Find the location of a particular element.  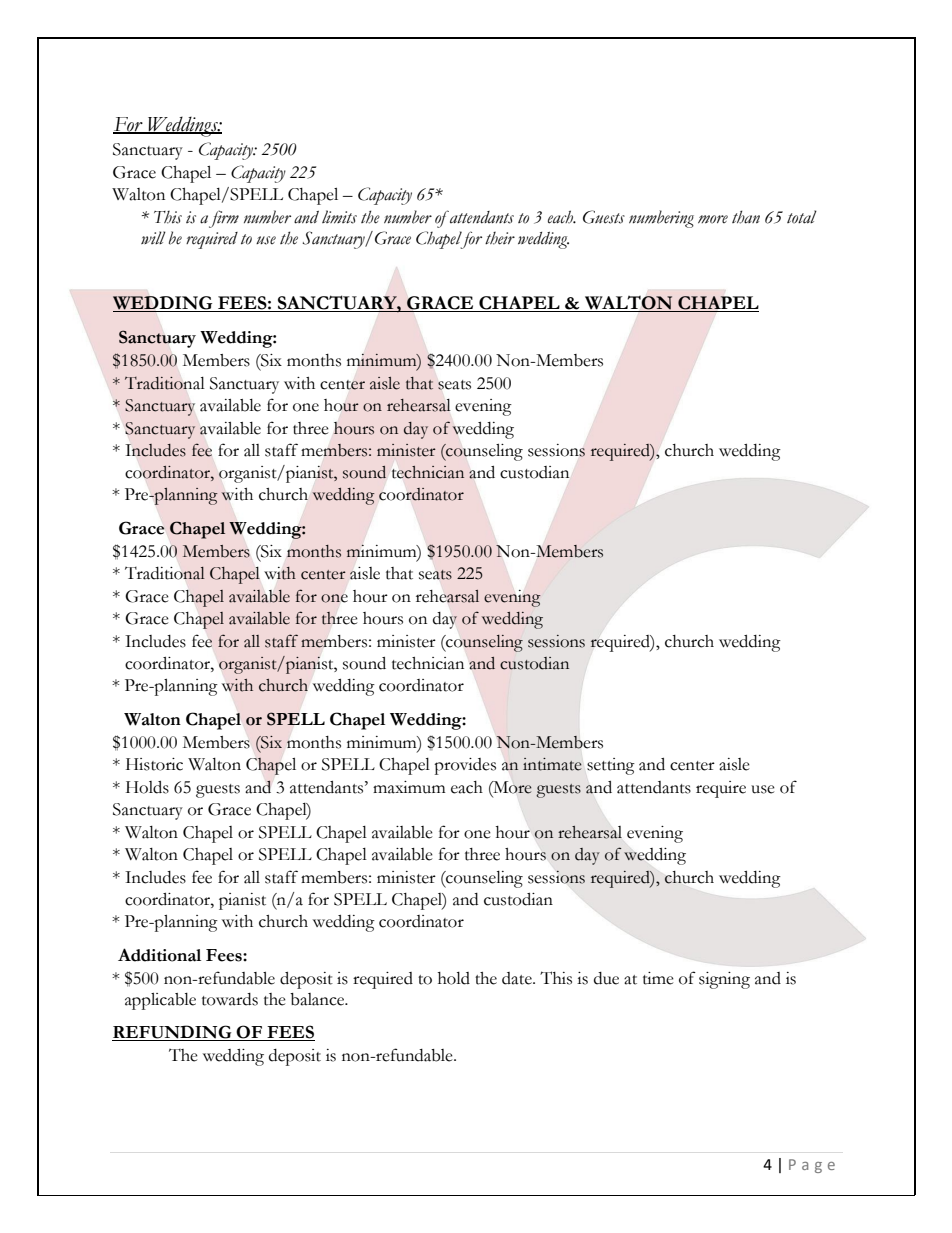

total is located at coordinates (802, 217).
